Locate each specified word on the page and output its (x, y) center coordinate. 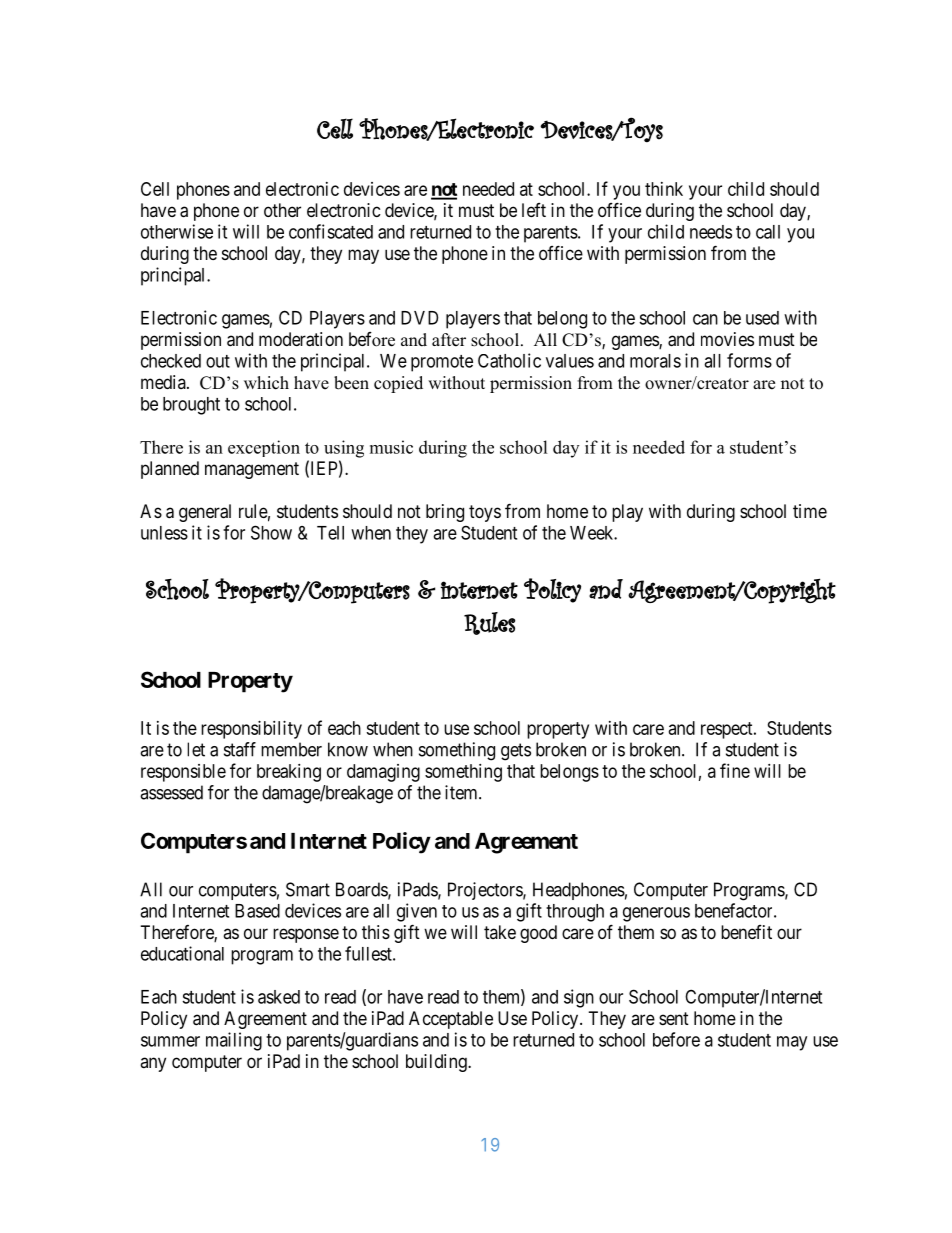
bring (445, 513)
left (534, 210)
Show (271, 532)
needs (711, 232)
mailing (234, 1041)
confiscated (331, 231)
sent (674, 1018)
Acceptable (451, 1020)
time (810, 511)
